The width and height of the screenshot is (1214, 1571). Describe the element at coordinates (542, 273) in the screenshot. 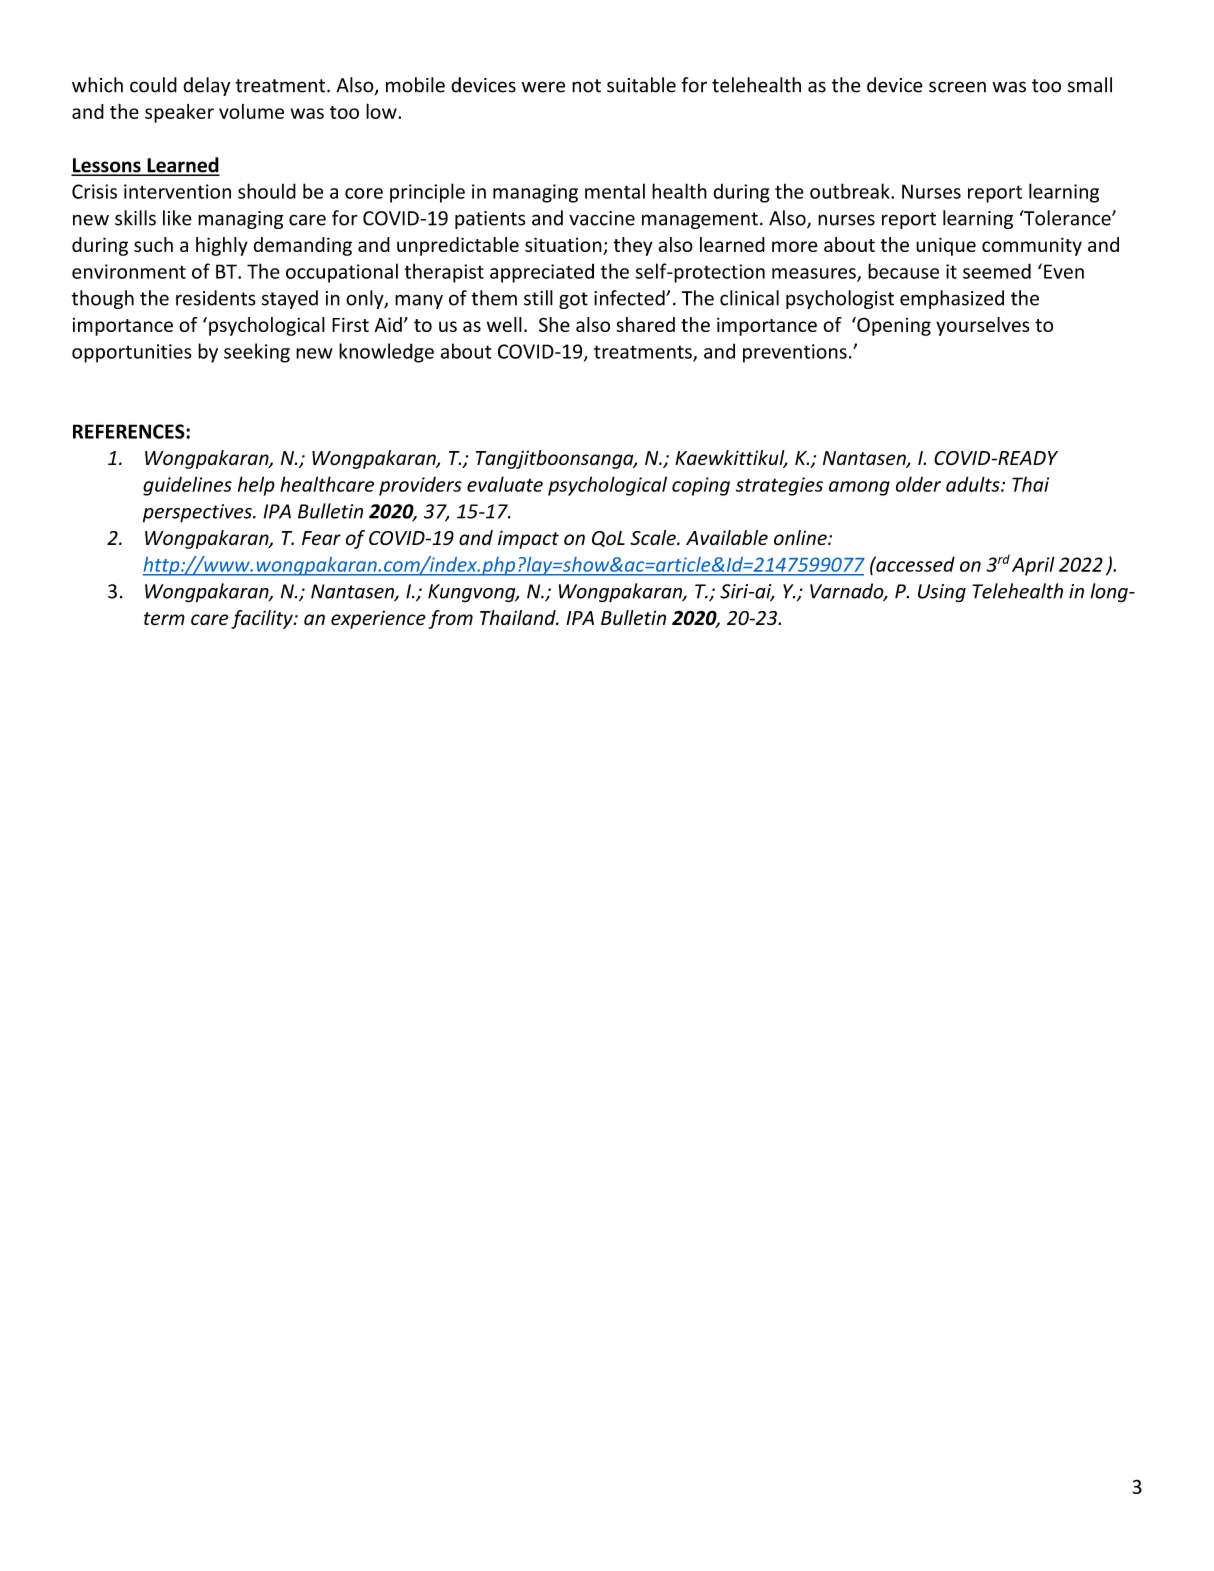

I see `appreciated` at that location.
